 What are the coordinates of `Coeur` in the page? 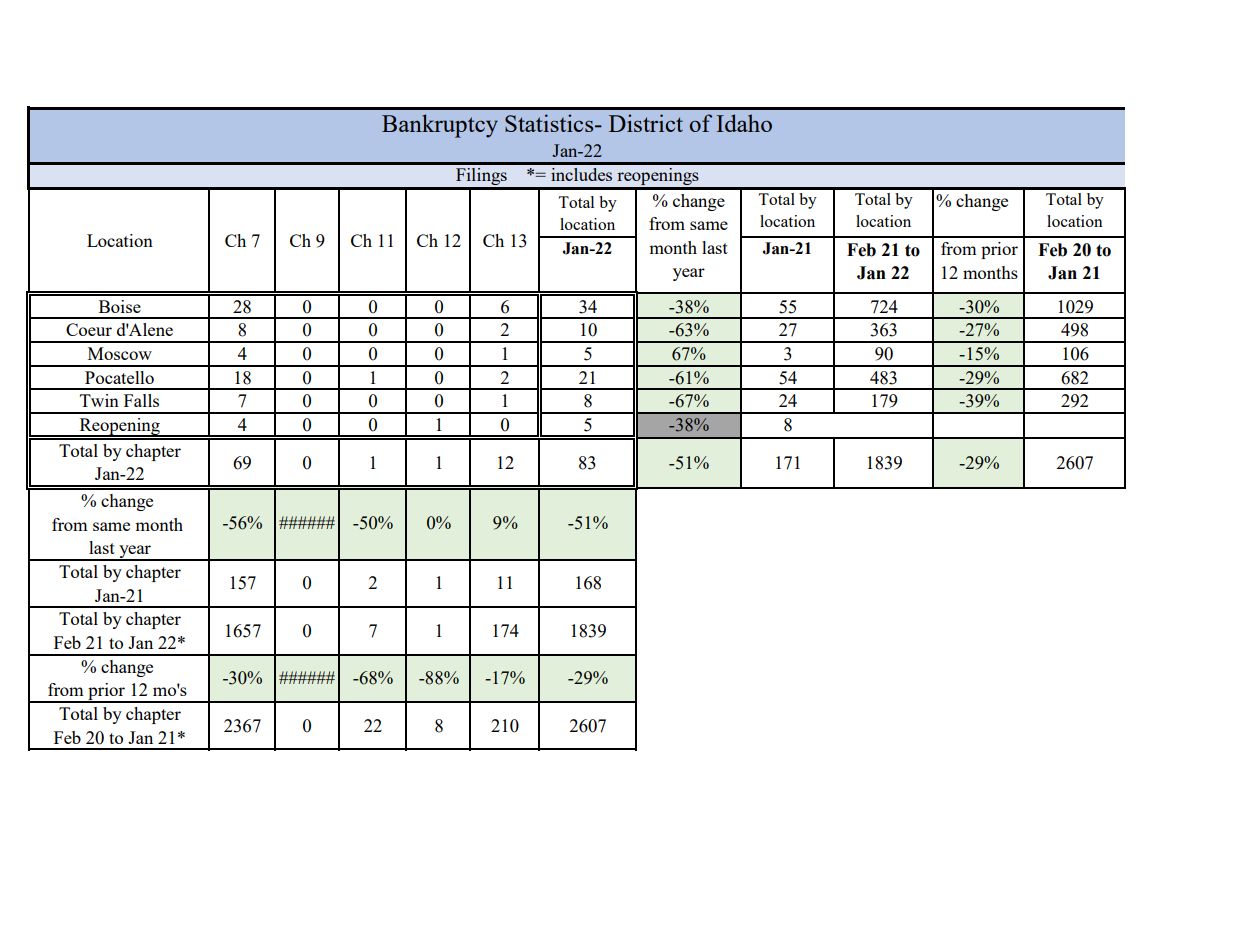 It's located at (89, 329).
